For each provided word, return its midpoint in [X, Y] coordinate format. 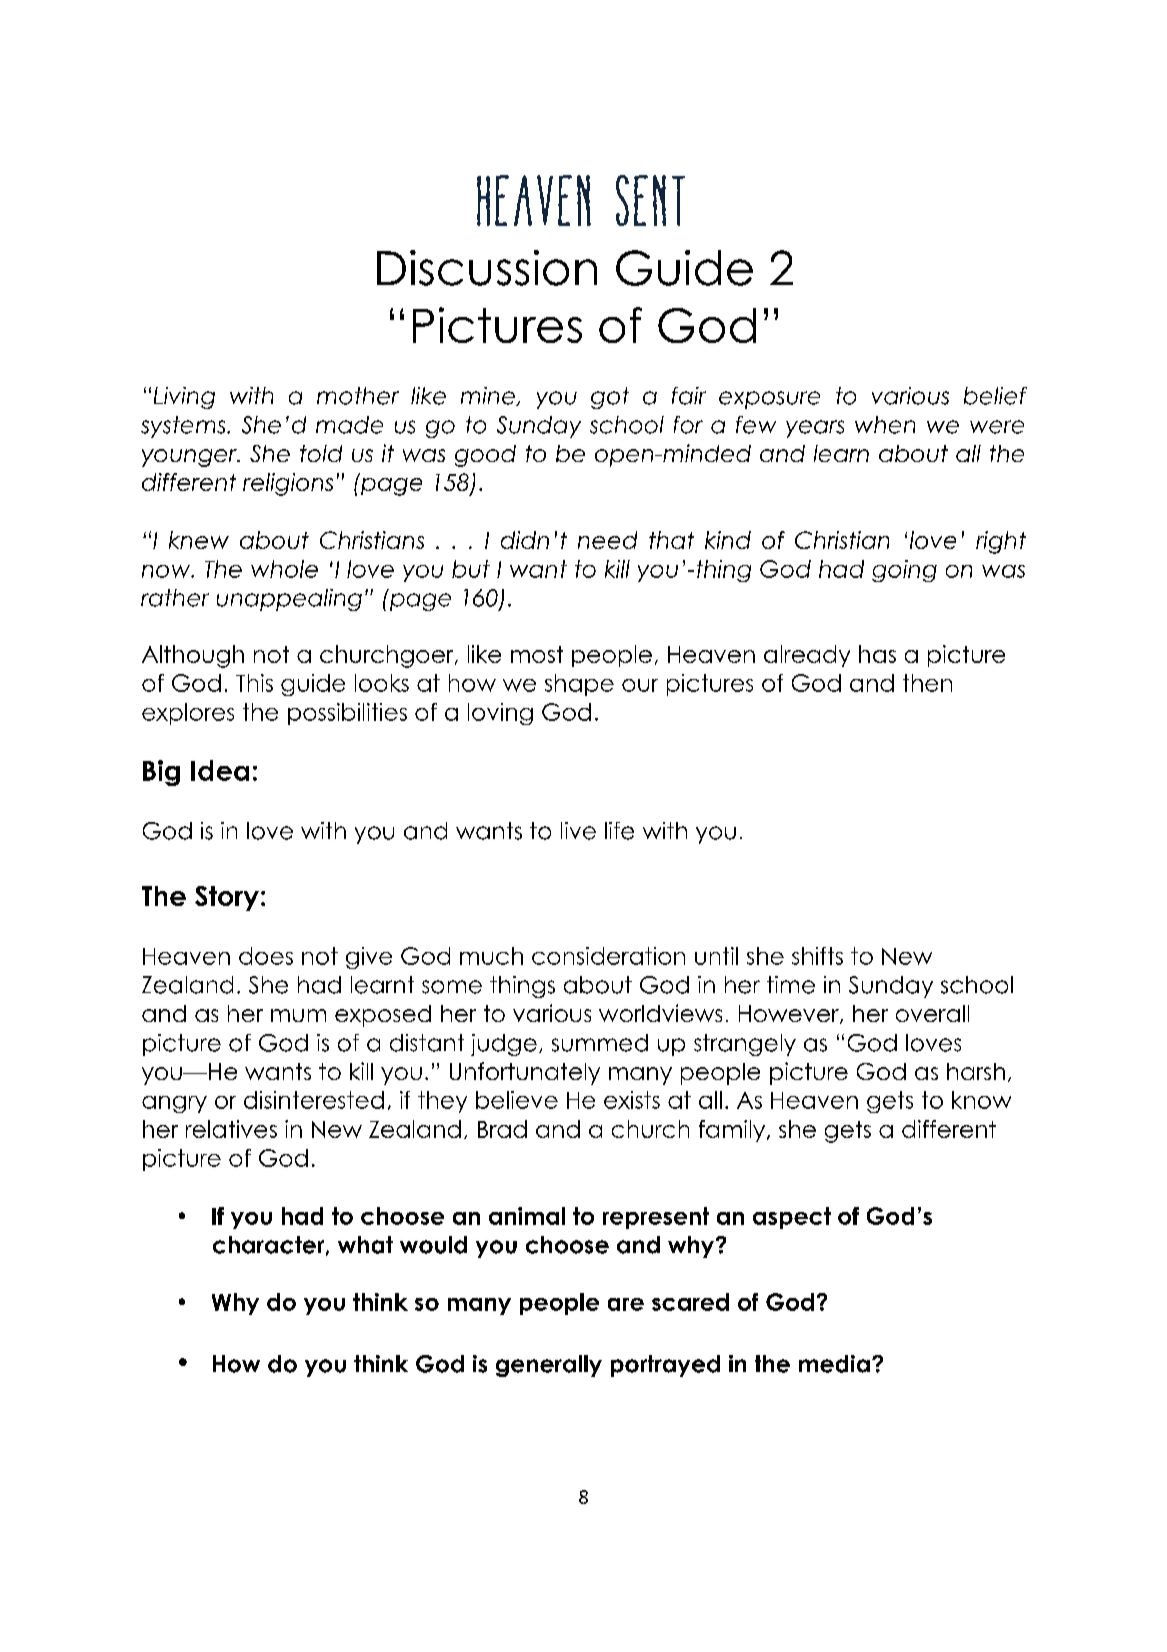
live [578, 831]
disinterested [314, 1100]
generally [549, 1366]
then [927, 683]
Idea [220, 770]
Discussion [487, 268]
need [607, 540]
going [904, 571]
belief [995, 396]
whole [284, 569]
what [365, 1245]
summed [600, 1043]
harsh [976, 1071]
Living [184, 398]
